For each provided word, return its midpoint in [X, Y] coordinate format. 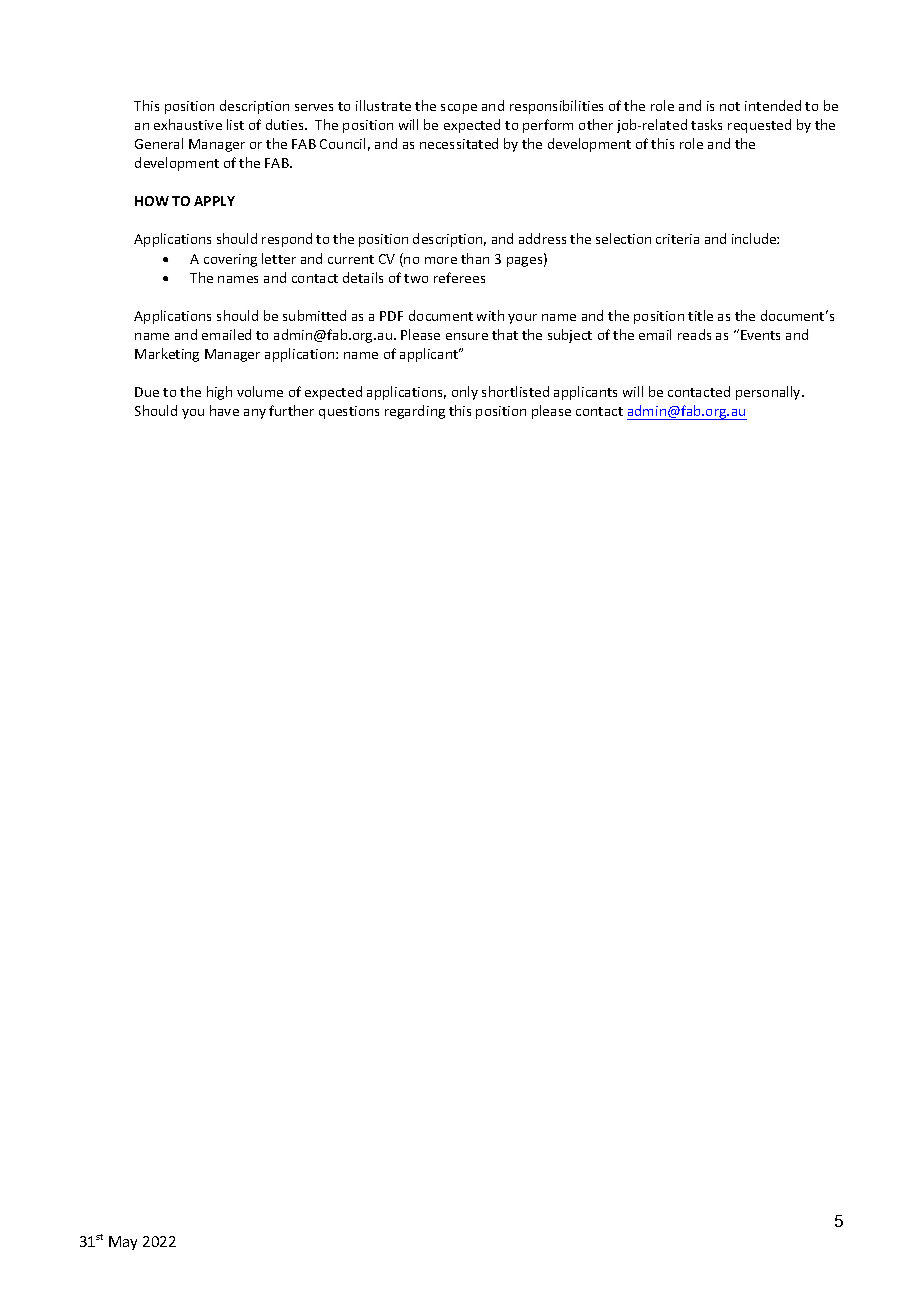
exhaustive [188, 124]
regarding [415, 412]
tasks [706, 124]
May [123, 1243]
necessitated [459, 143]
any [255, 414]
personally [769, 393]
